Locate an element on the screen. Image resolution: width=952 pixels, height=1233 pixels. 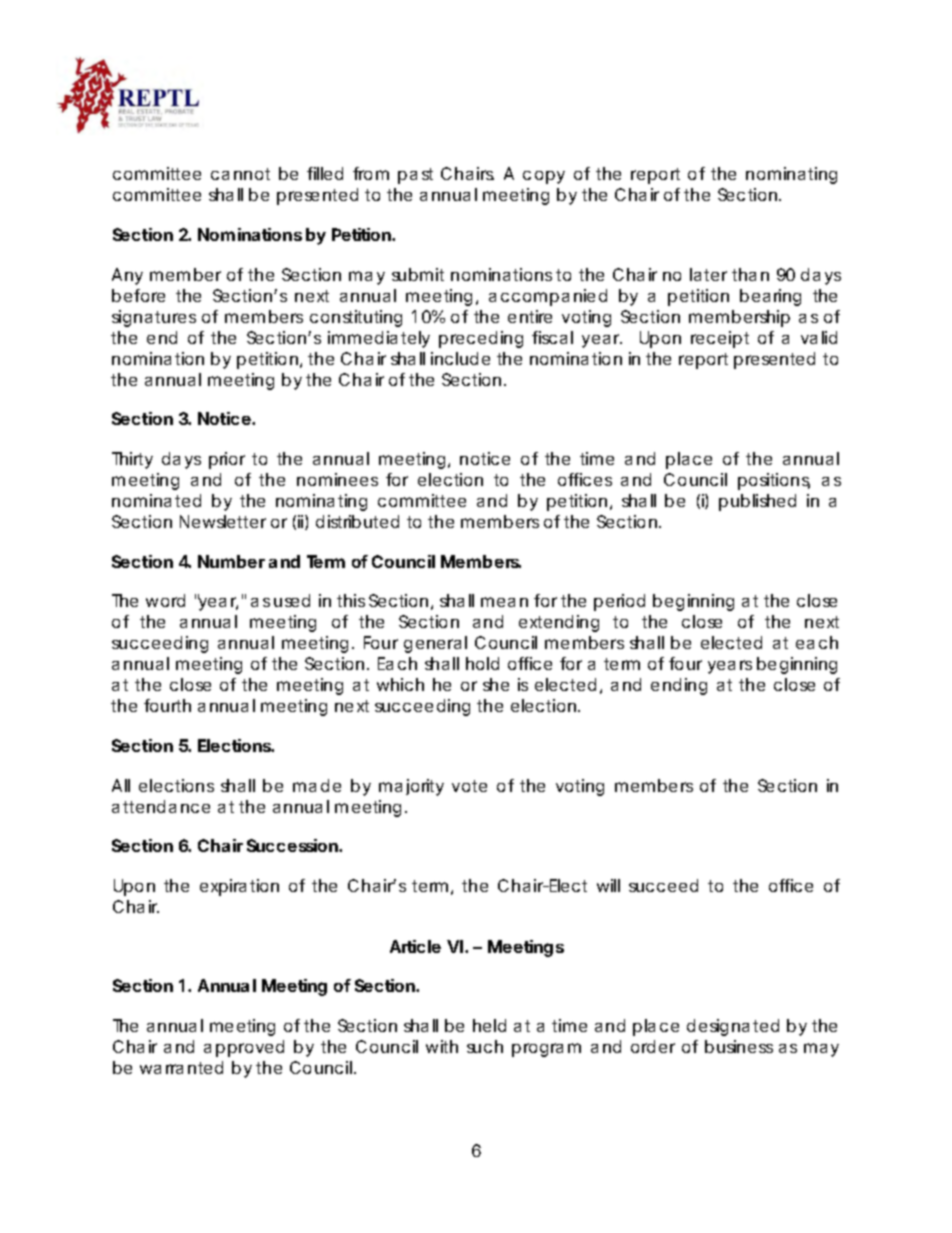
receipt is located at coordinates (720, 339).
